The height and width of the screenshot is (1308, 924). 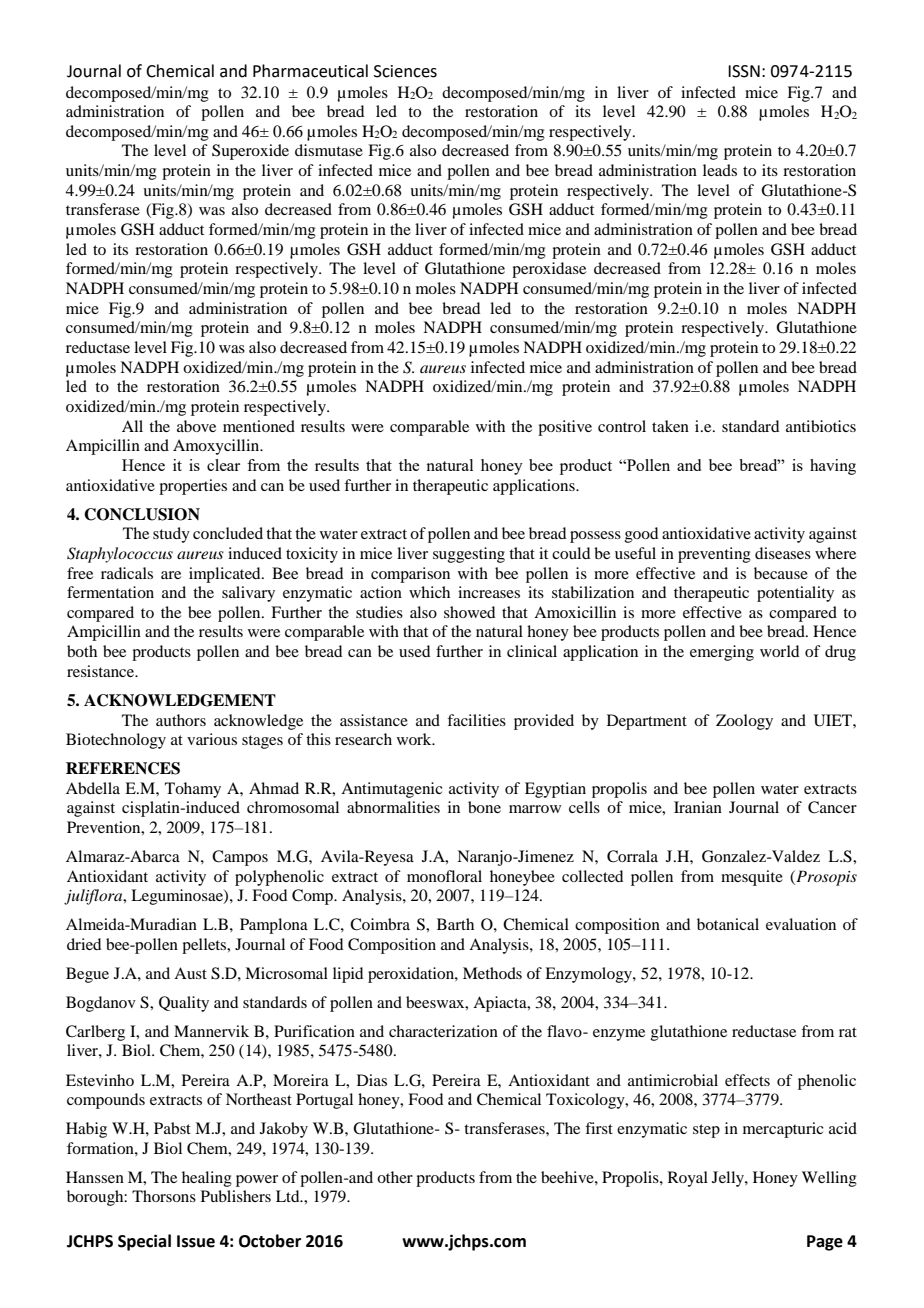 I want to click on Sciences, so click(x=405, y=71).
